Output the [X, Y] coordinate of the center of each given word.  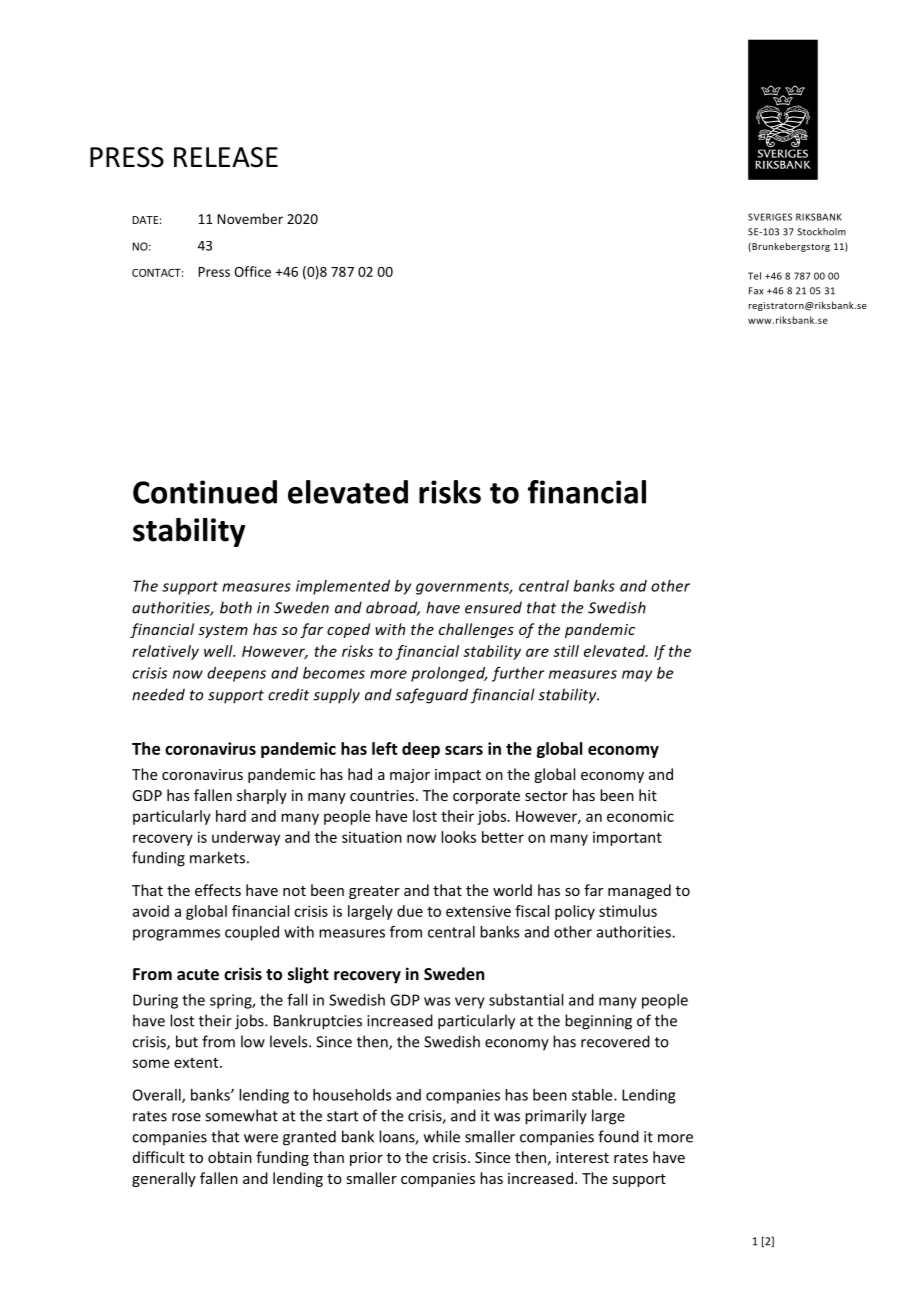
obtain [230, 1157]
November [250, 218]
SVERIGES [770, 217]
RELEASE [226, 157]
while [442, 1136]
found [618, 1136]
